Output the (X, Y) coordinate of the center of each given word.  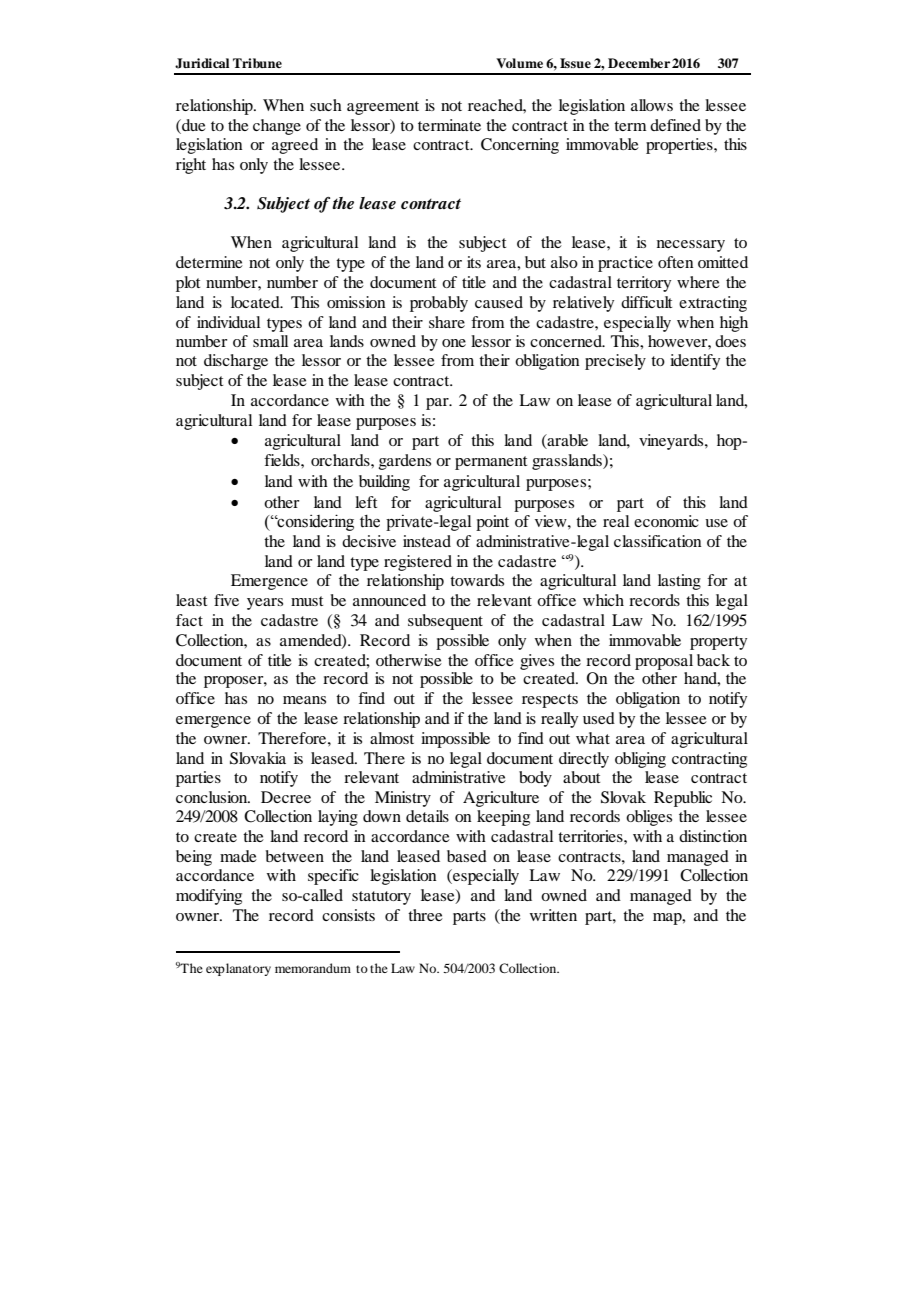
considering (314, 522)
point (492, 523)
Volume (519, 63)
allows (652, 105)
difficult (646, 302)
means (304, 700)
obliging (640, 760)
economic (666, 521)
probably (439, 304)
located (256, 302)
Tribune (257, 63)
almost (392, 738)
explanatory (238, 969)
